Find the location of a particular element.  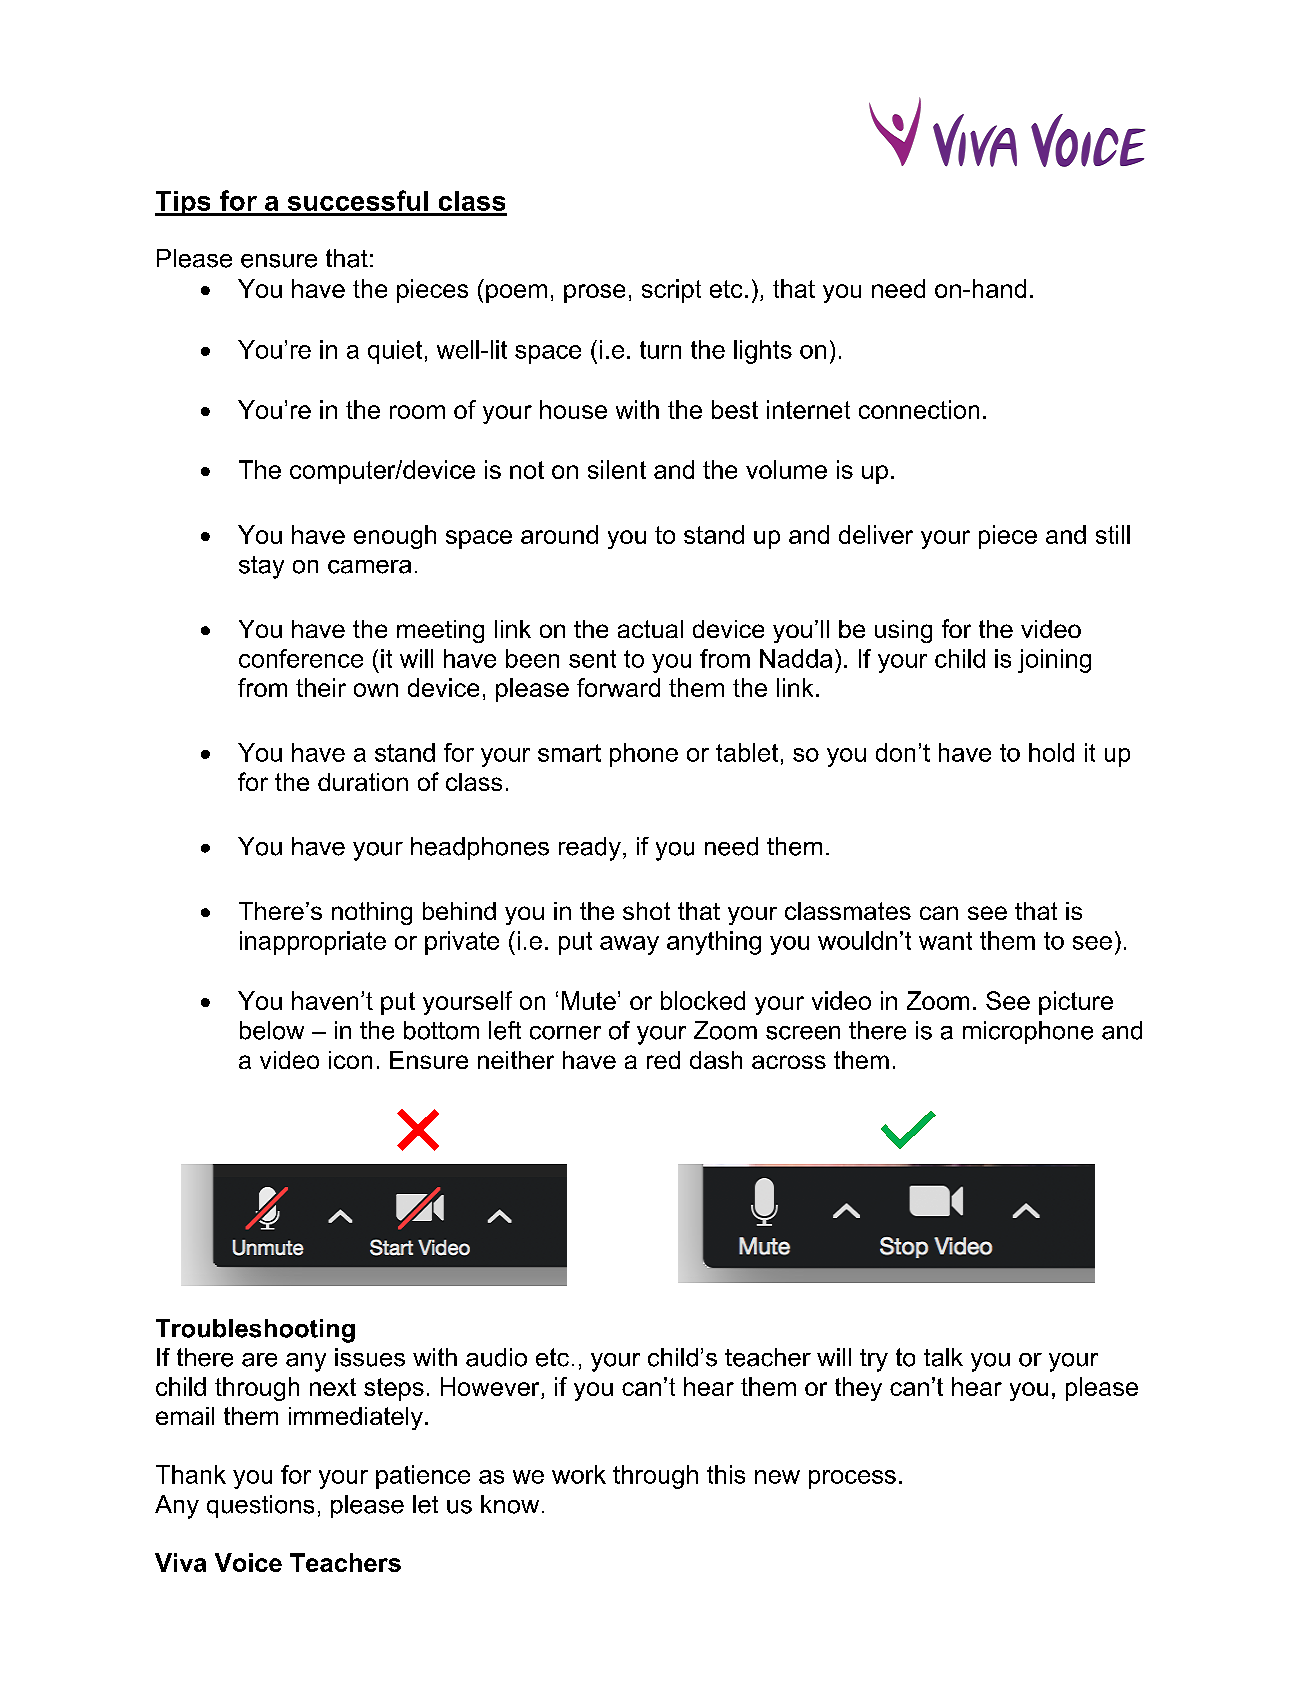

Tips is located at coordinates (184, 203).
